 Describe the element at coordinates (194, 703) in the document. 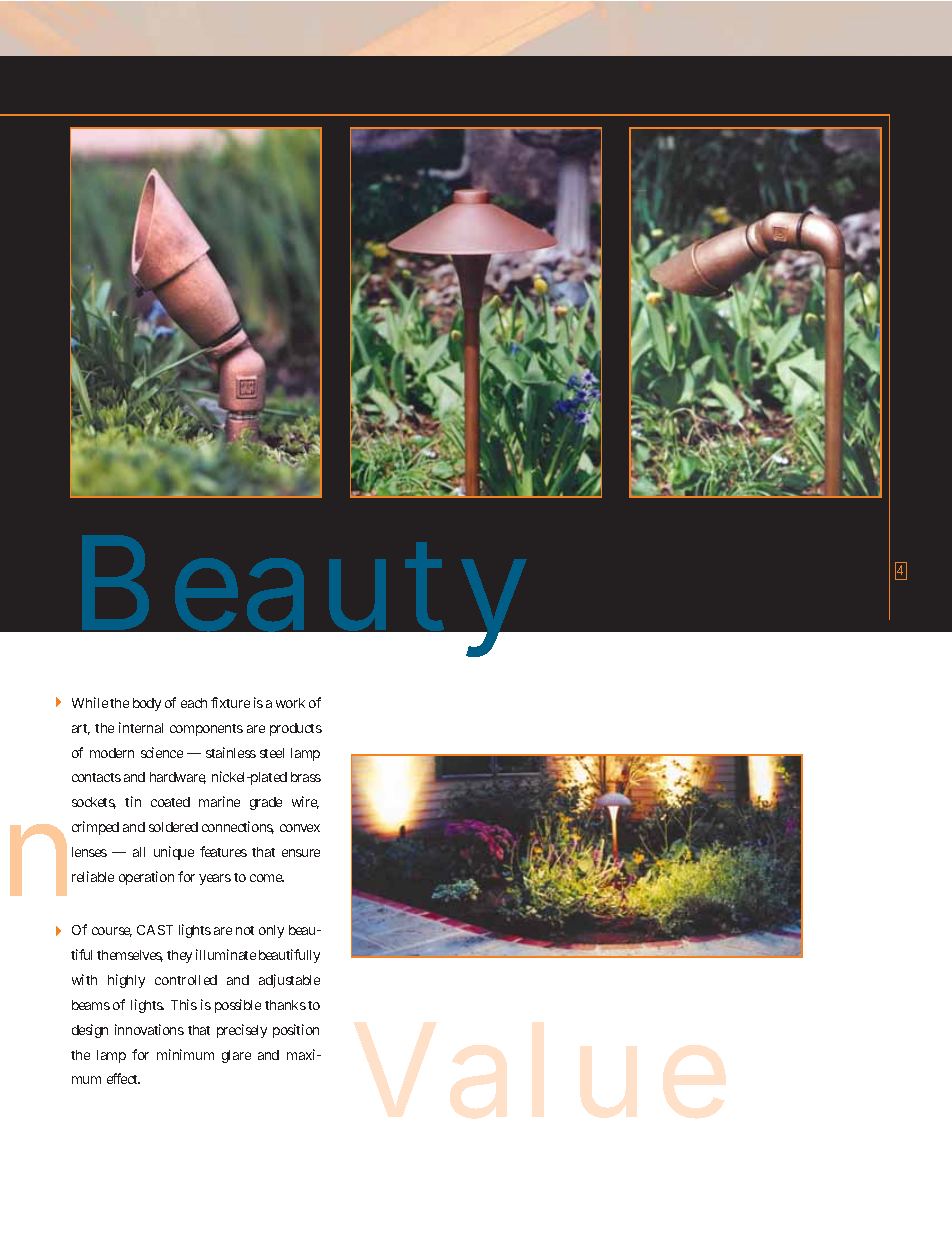

I see `each` at that location.
